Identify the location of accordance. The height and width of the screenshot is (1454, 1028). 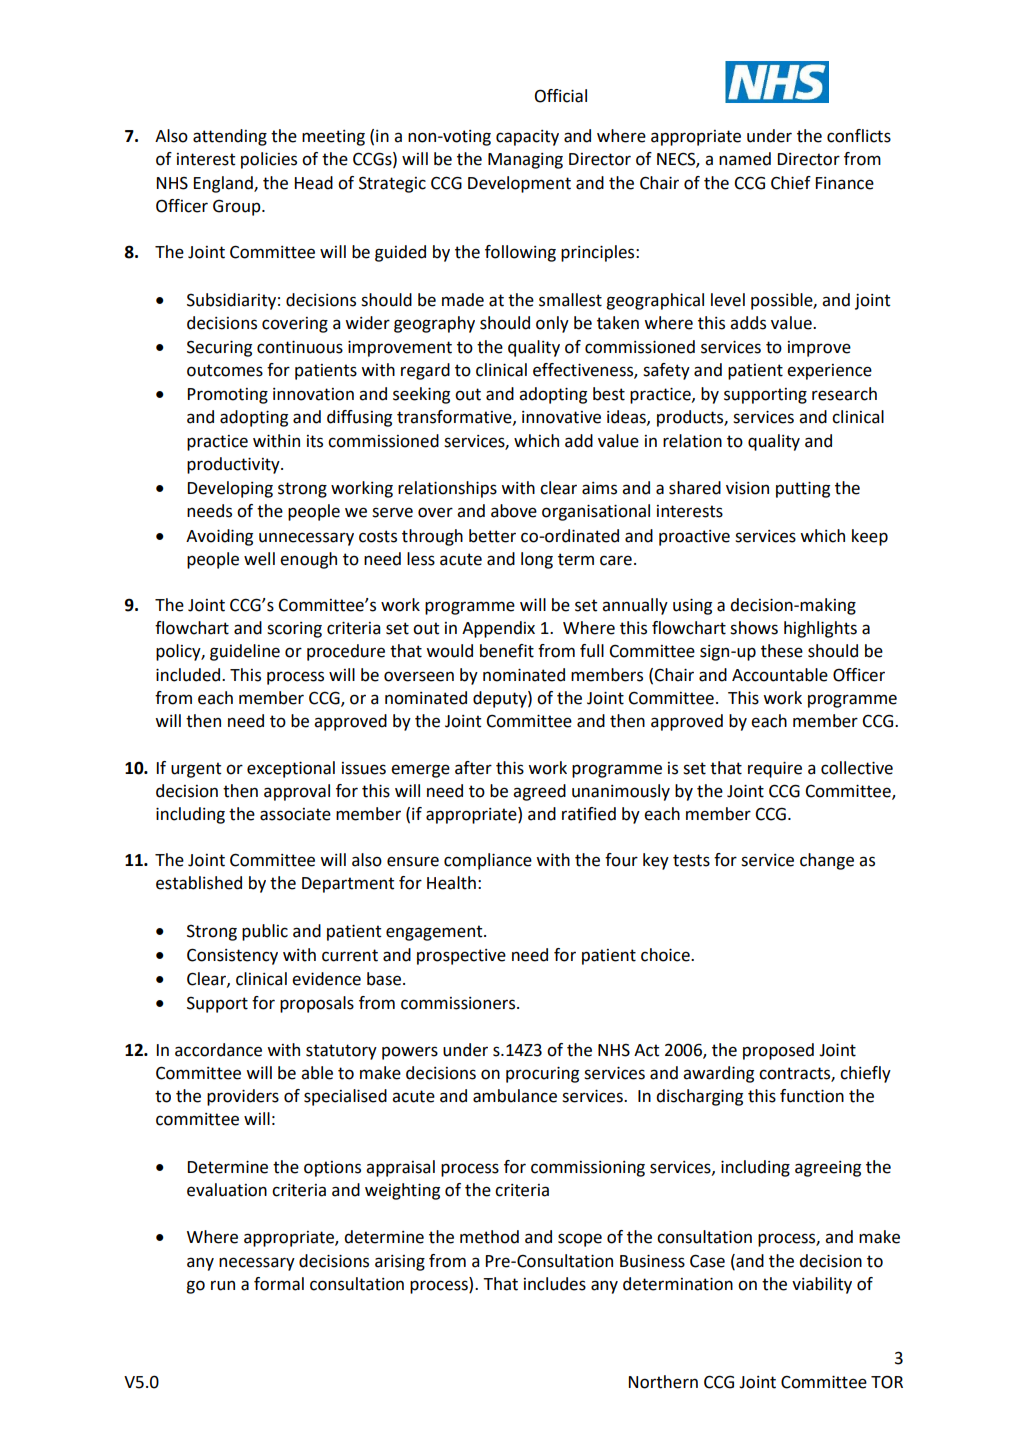
(218, 1050).
